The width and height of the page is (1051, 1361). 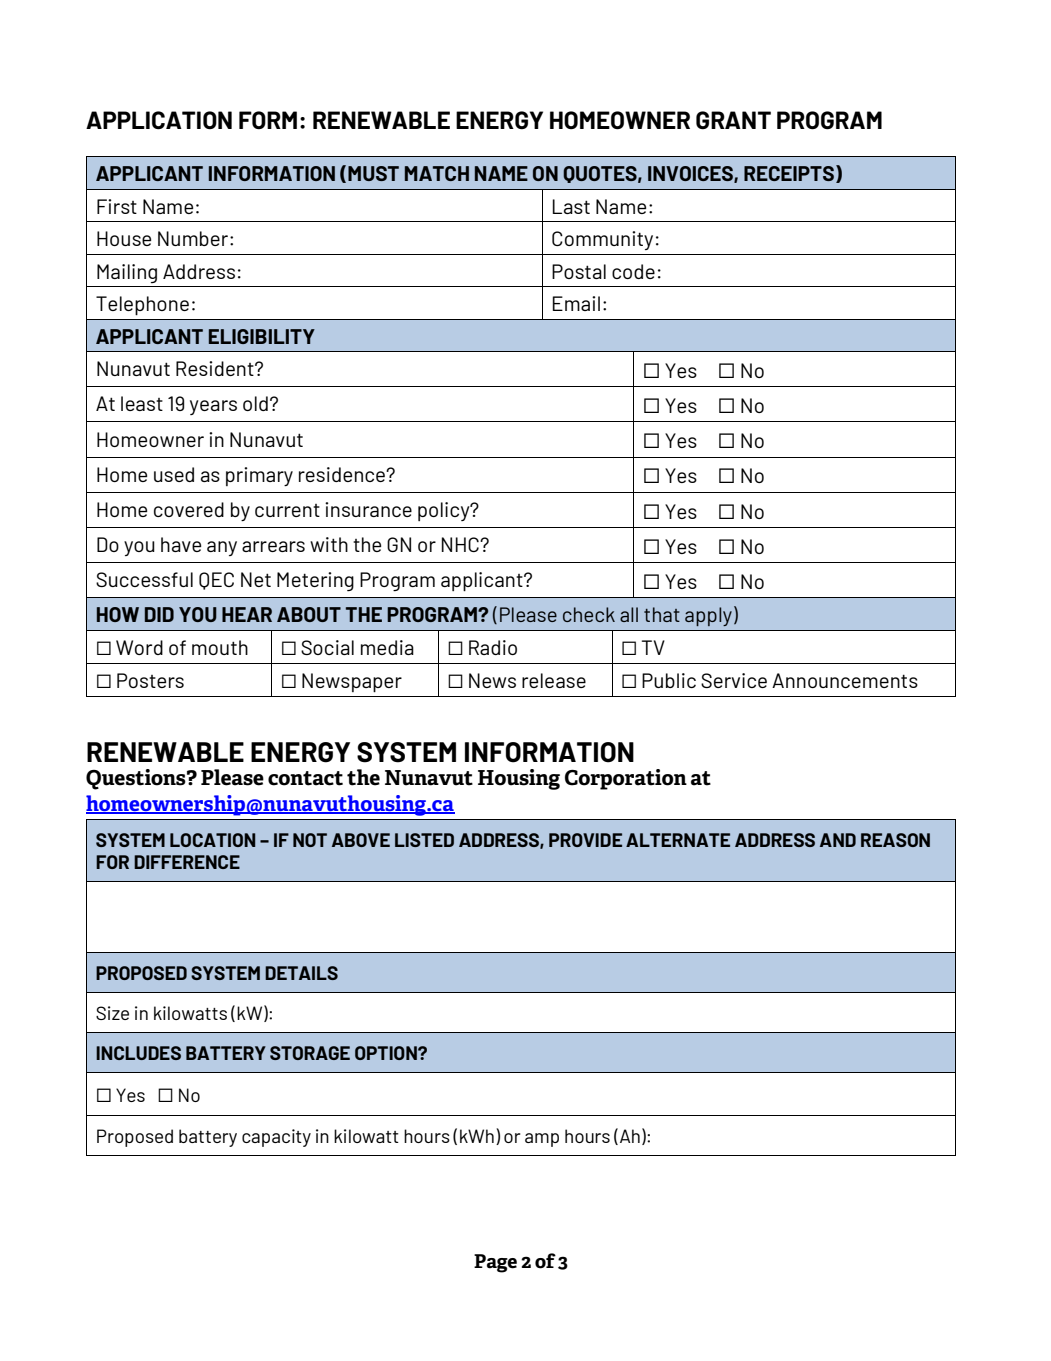 I want to click on MATCH, so click(x=437, y=173).
